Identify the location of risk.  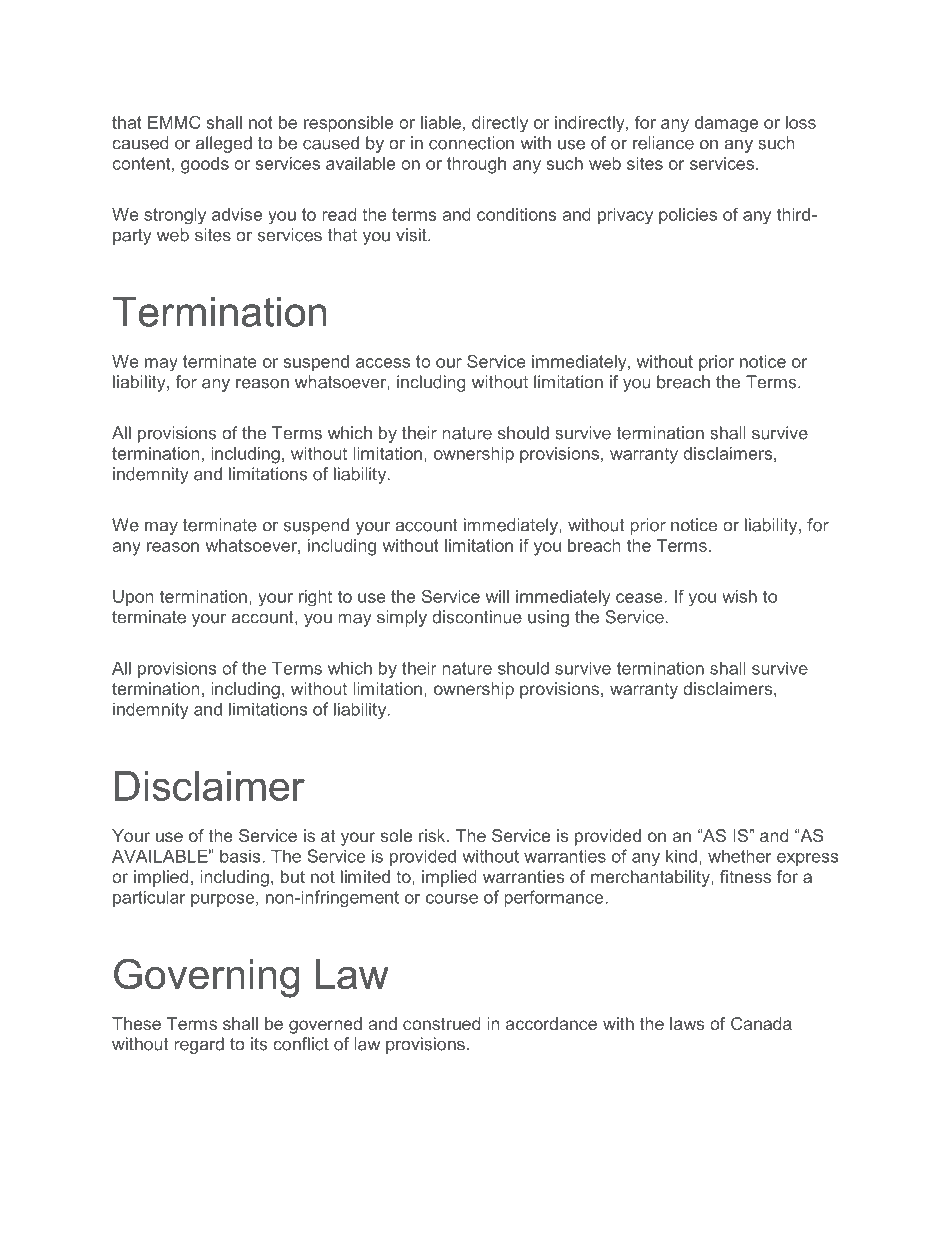
(433, 835).
